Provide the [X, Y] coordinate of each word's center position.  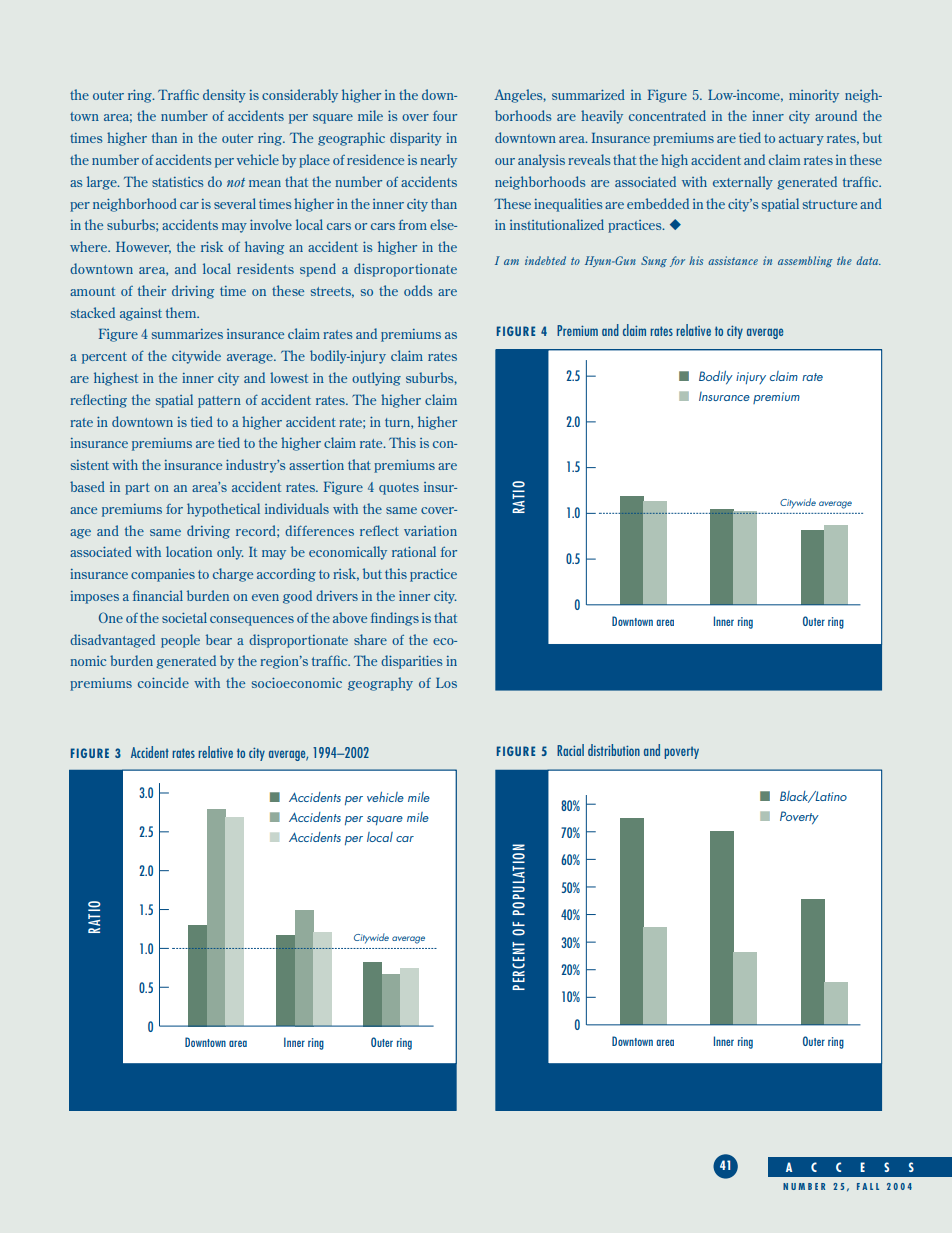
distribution [614, 750]
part [137, 489]
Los [446, 683]
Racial [570, 750]
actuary [801, 140]
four [445, 115]
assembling [805, 261]
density [224, 96]
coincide [163, 682]
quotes [399, 489]
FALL [868, 1186]
